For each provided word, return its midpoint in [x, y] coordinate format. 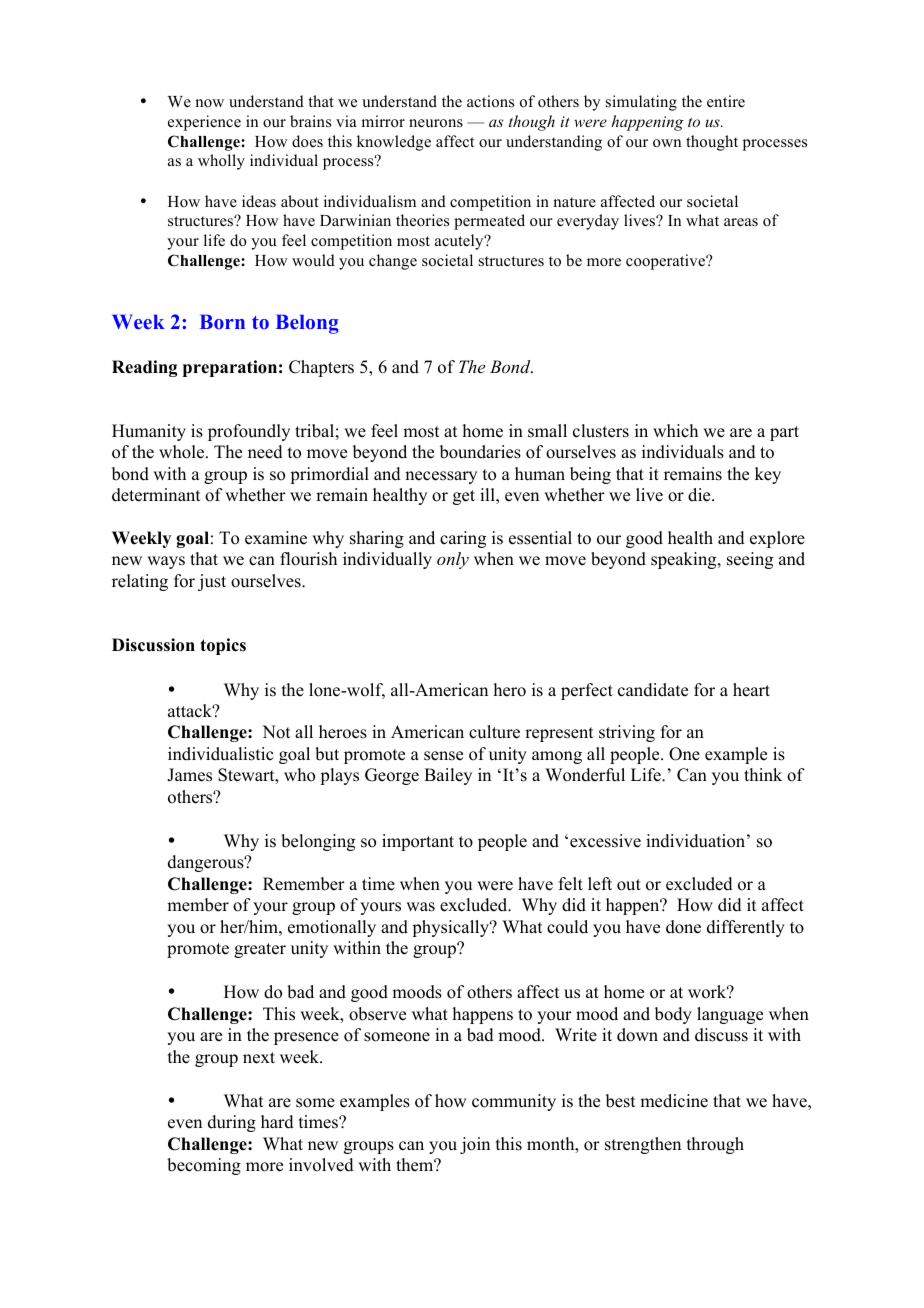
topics [223, 646]
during [232, 1123]
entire [726, 101]
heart [751, 690]
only [453, 560]
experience [204, 123]
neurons [436, 123]
